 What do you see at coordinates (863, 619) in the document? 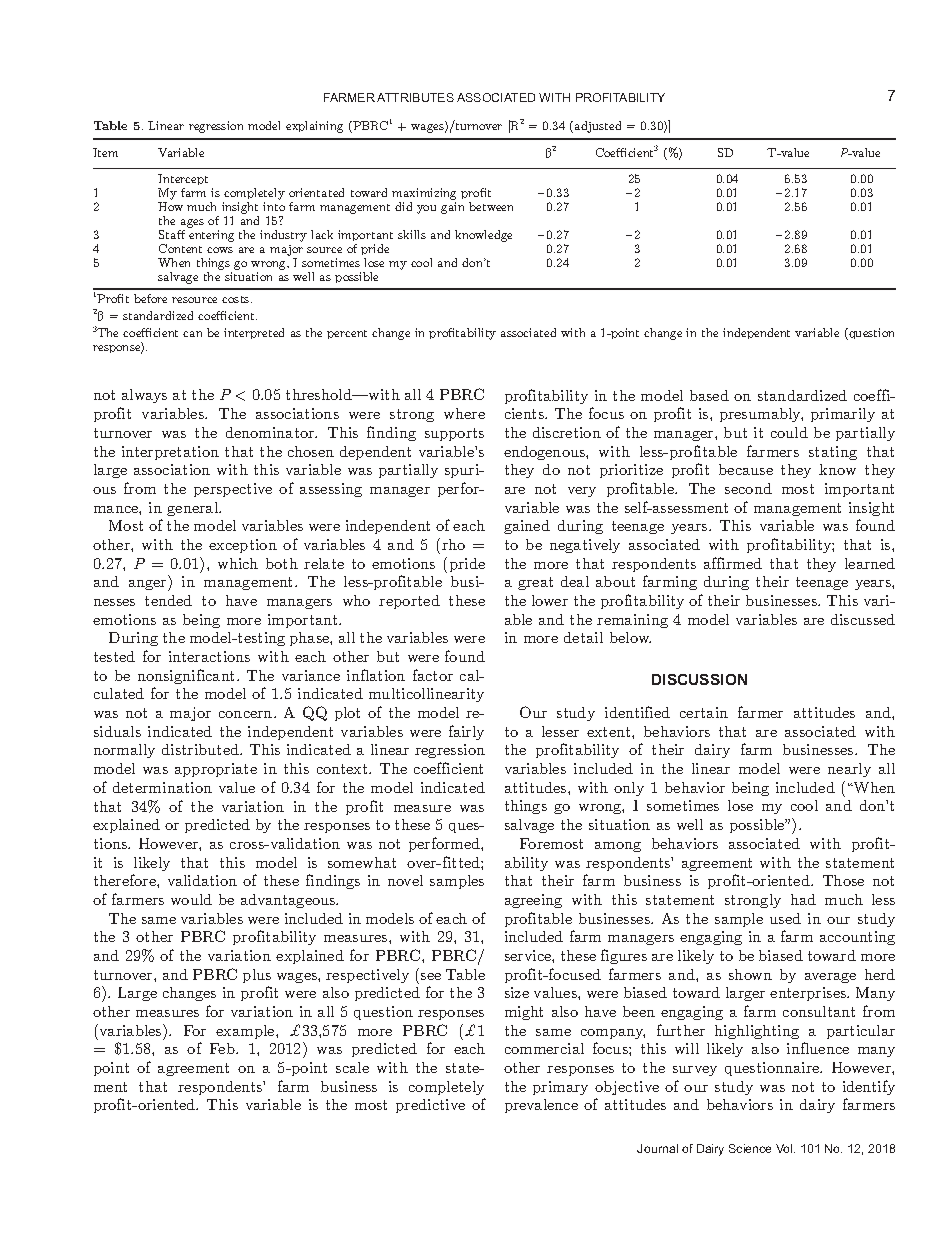
I see `discussed` at bounding box center [863, 619].
